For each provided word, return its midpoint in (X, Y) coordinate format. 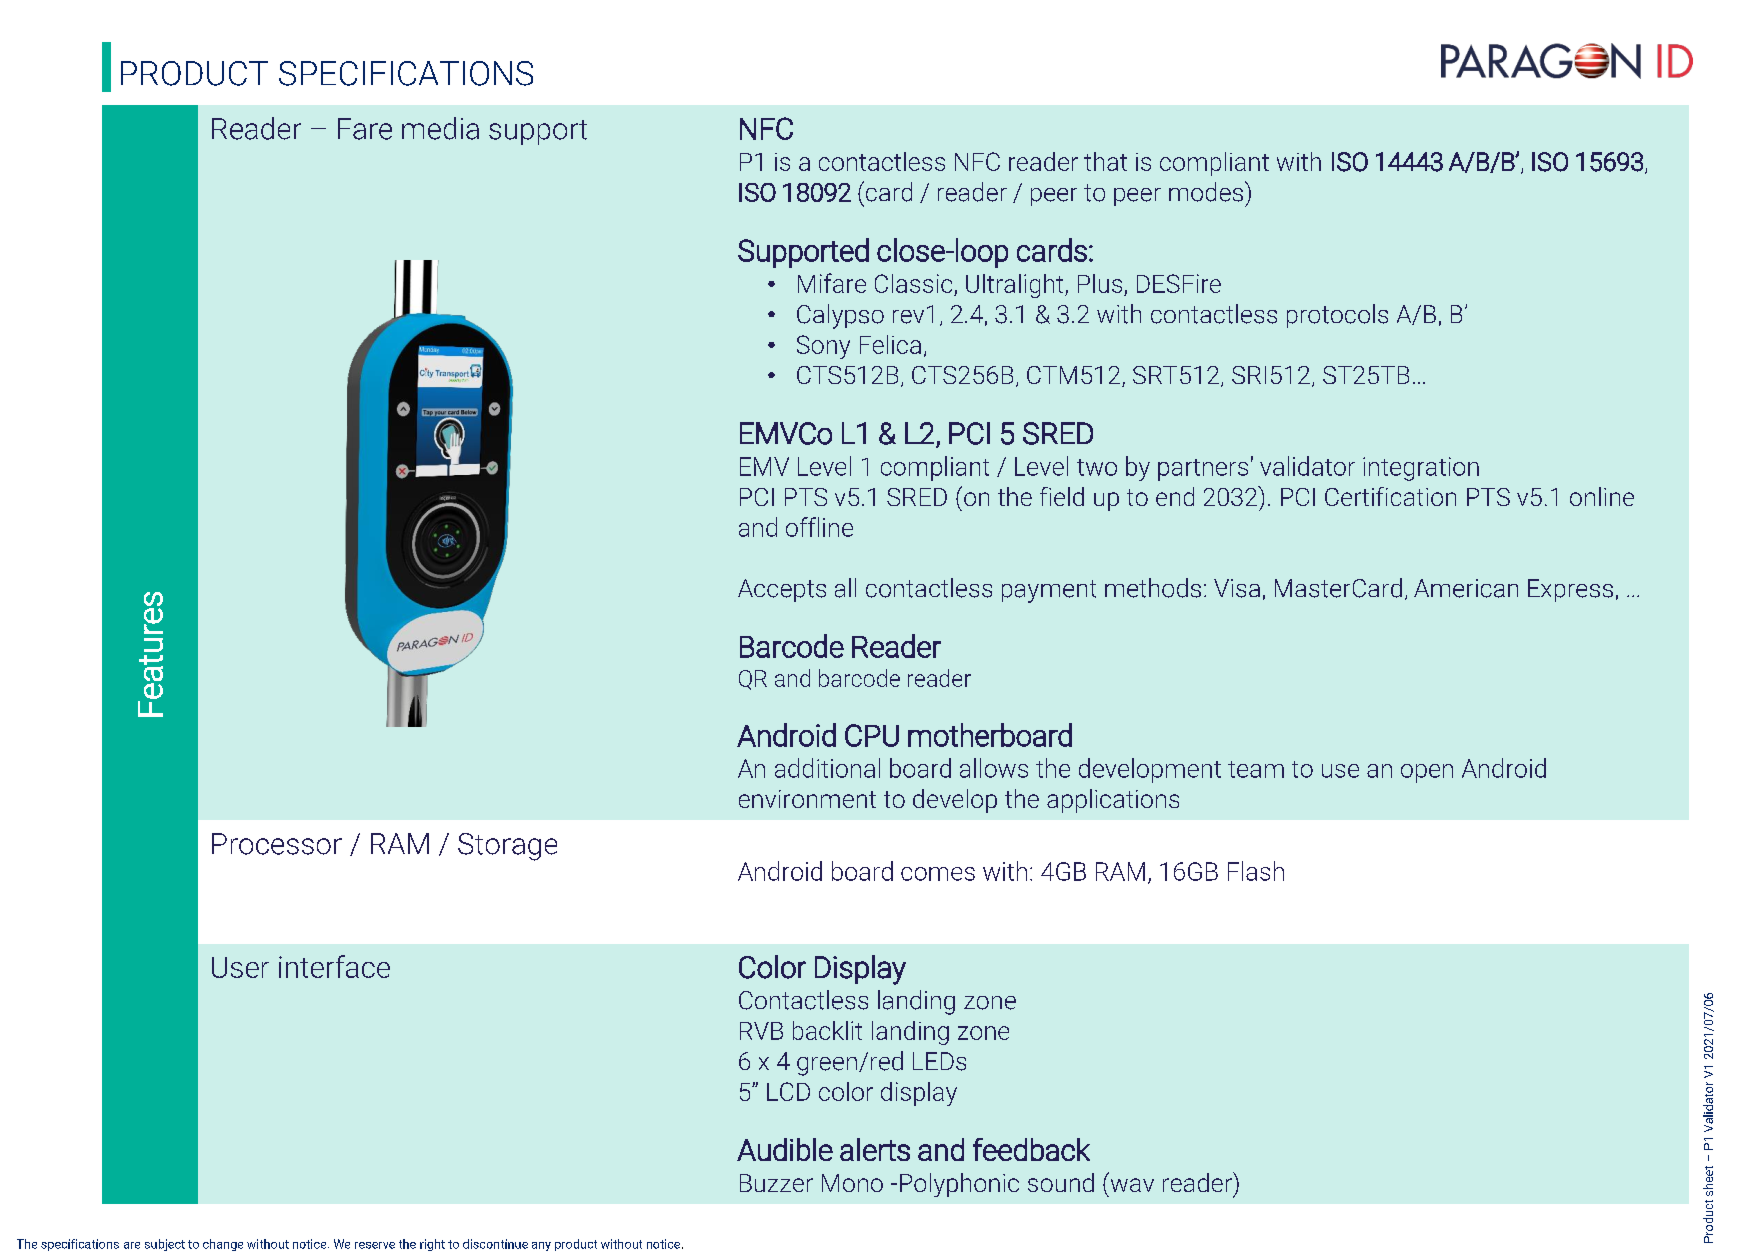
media (440, 128)
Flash (1256, 871)
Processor (277, 844)
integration (1421, 469)
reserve (375, 1245)
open (1427, 773)
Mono (852, 1183)
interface (334, 966)
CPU (872, 735)
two (1097, 467)
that (1105, 161)
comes (938, 874)
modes (1206, 192)
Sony (823, 347)
